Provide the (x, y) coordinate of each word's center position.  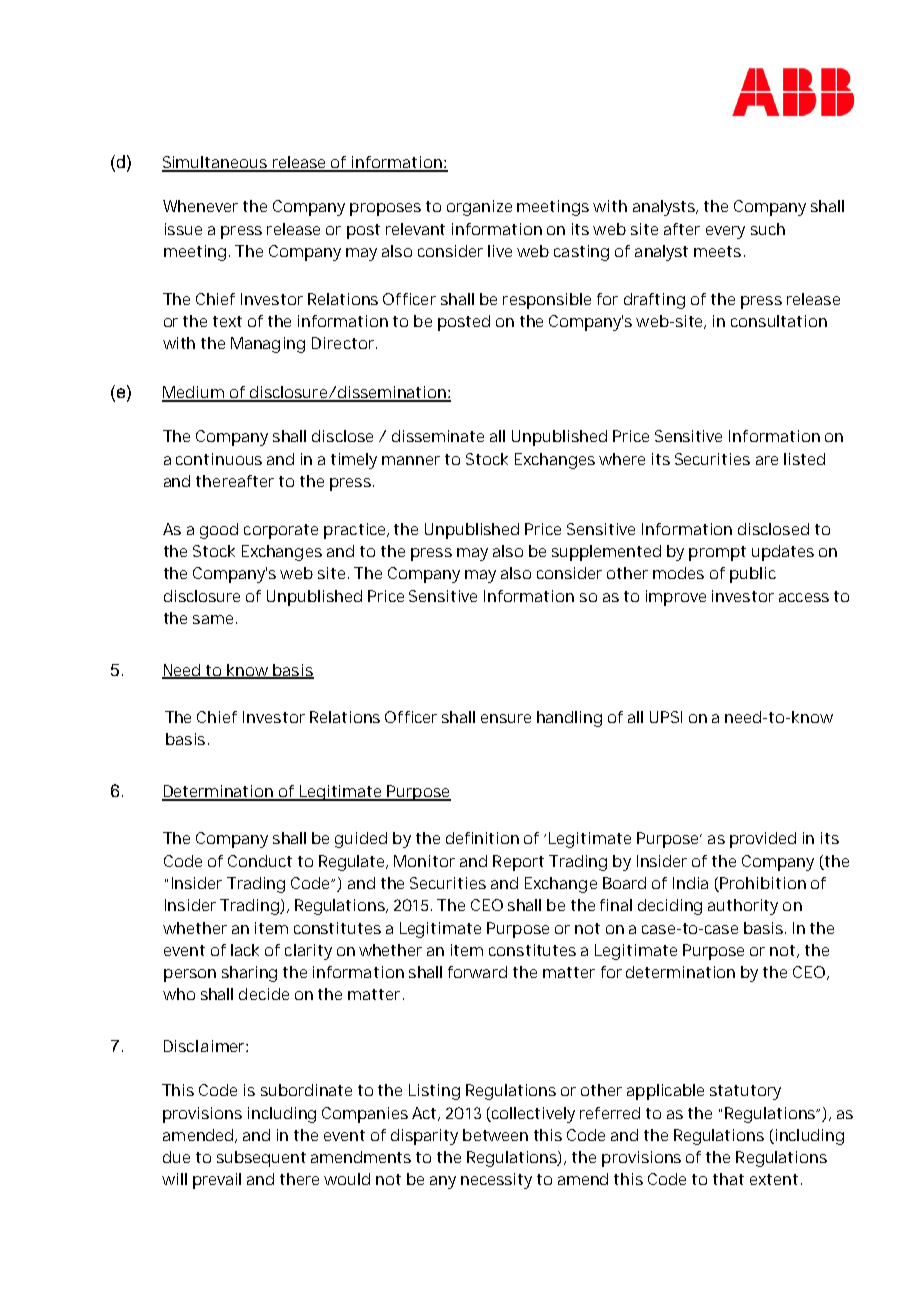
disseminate (438, 436)
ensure (506, 718)
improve (676, 598)
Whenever (200, 206)
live (500, 251)
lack (245, 950)
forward (477, 972)
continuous (219, 459)
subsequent (261, 1159)
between (495, 1135)
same (213, 619)
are (767, 460)
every (725, 232)
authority (743, 907)
